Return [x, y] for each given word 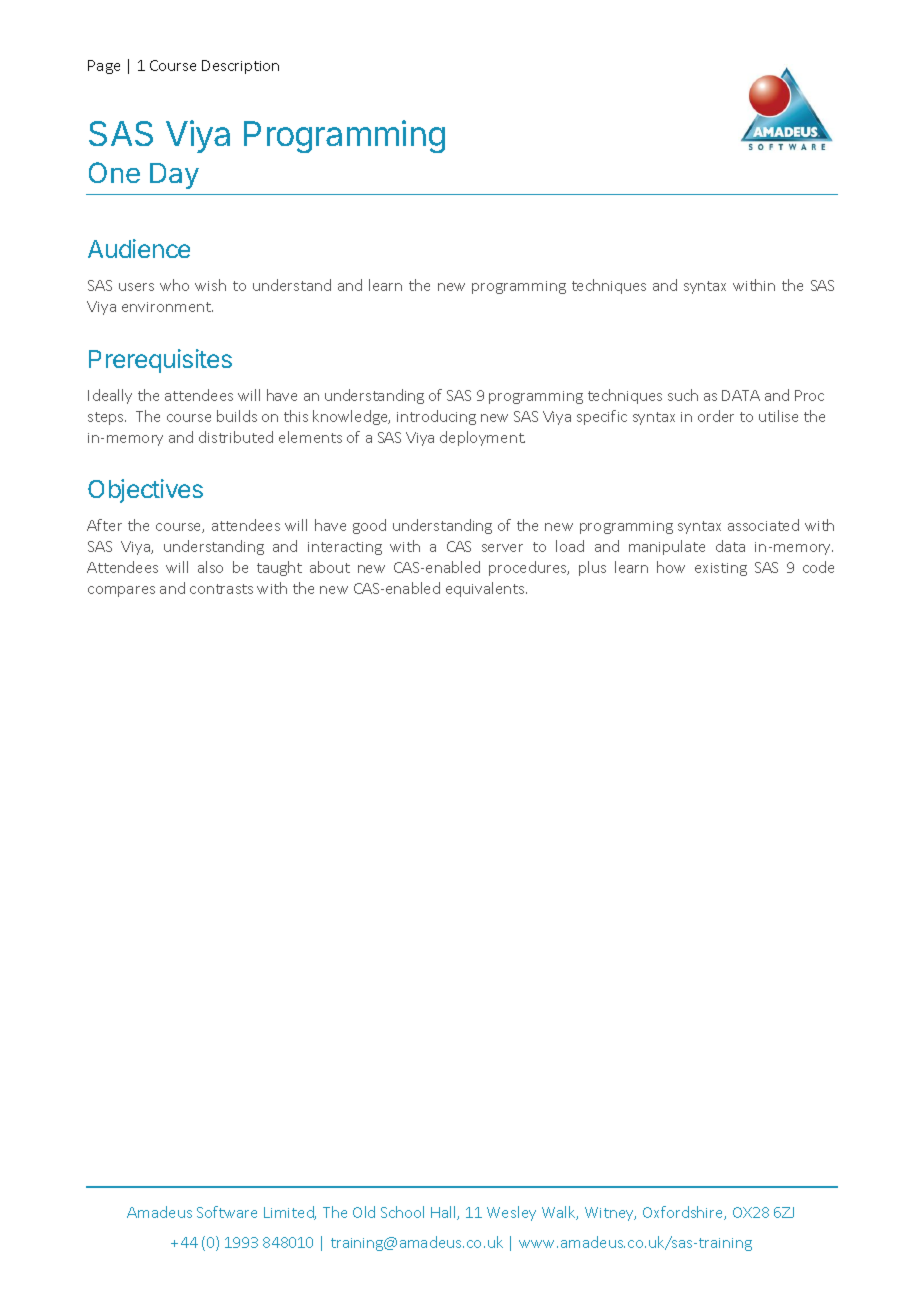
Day [174, 176]
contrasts [221, 589]
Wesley [511, 1213]
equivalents [486, 589]
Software [227, 1212]
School [402, 1212]
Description [240, 67]
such [683, 395]
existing [721, 569]
